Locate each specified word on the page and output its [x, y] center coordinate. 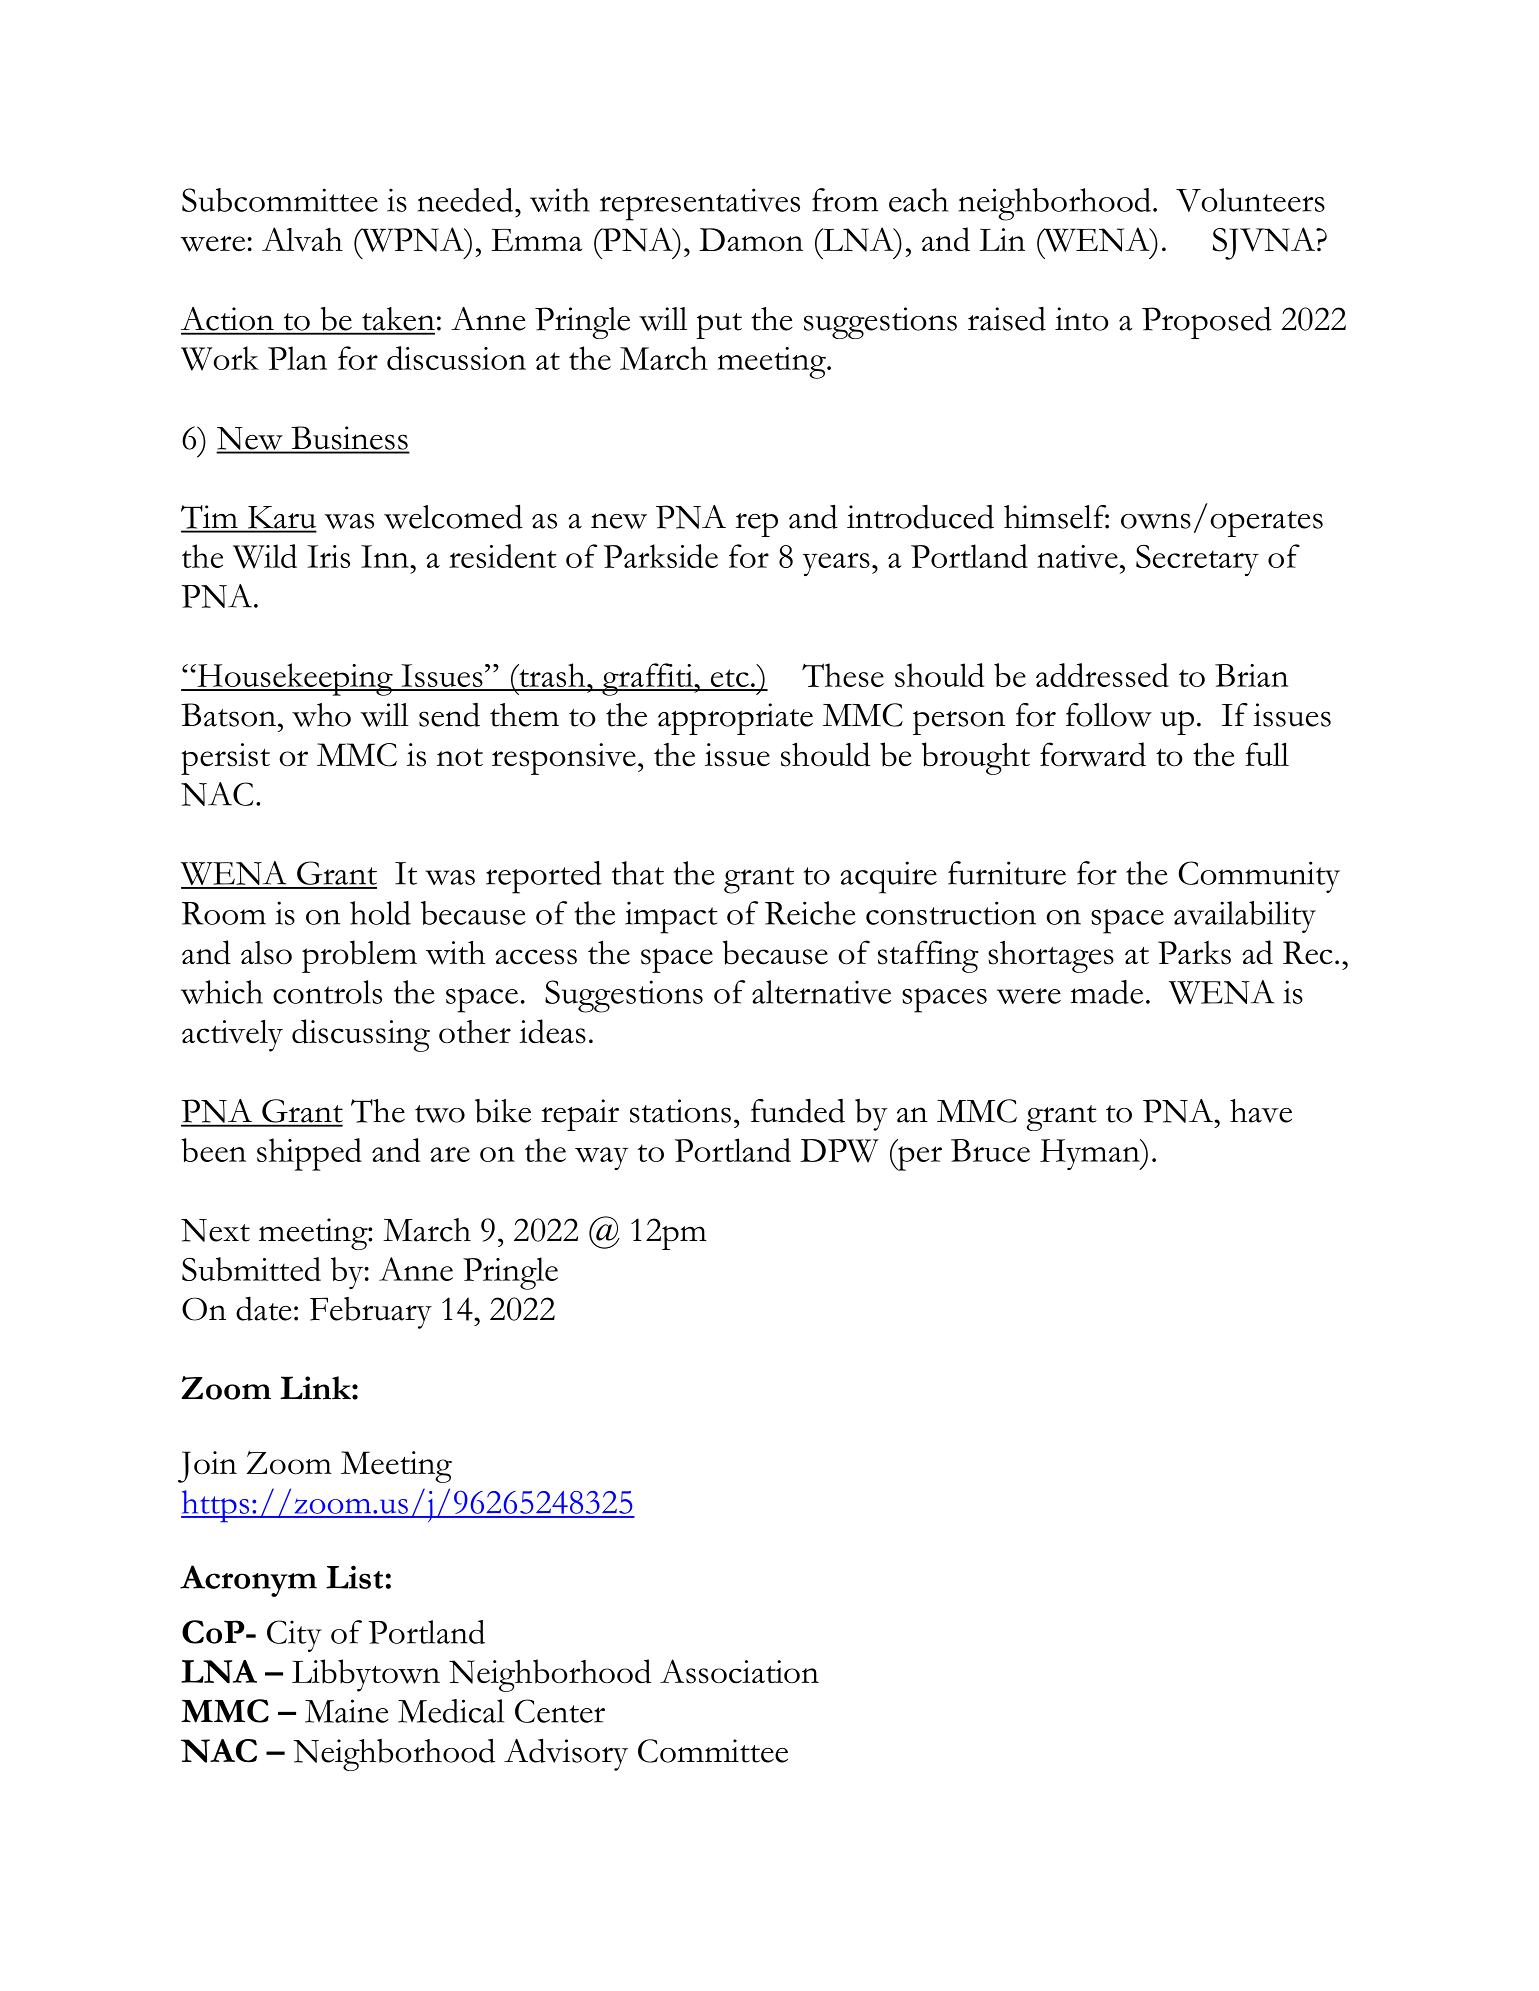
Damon [751, 240]
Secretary [1197, 560]
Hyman [1091, 1154]
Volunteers [1250, 200]
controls [327, 992]
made [1107, 992]
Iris [328, 556]
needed [466, 200]
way [601, 1158]
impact [671, 917]
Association [739, 1671]
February [371, 1313]
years [836, 564]
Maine [347, 1711]
